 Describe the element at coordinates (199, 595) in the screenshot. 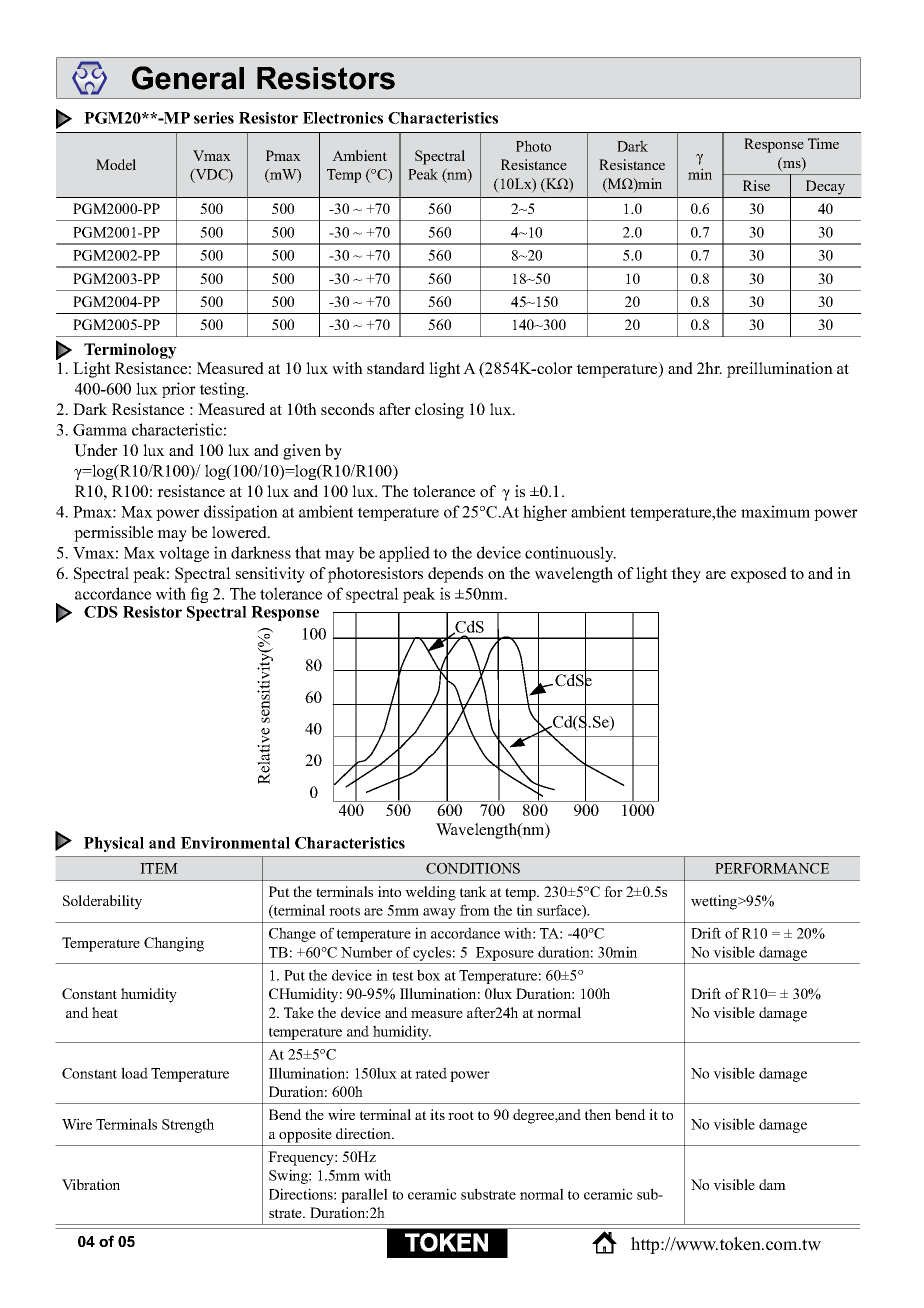

I see `fig` at that location.
